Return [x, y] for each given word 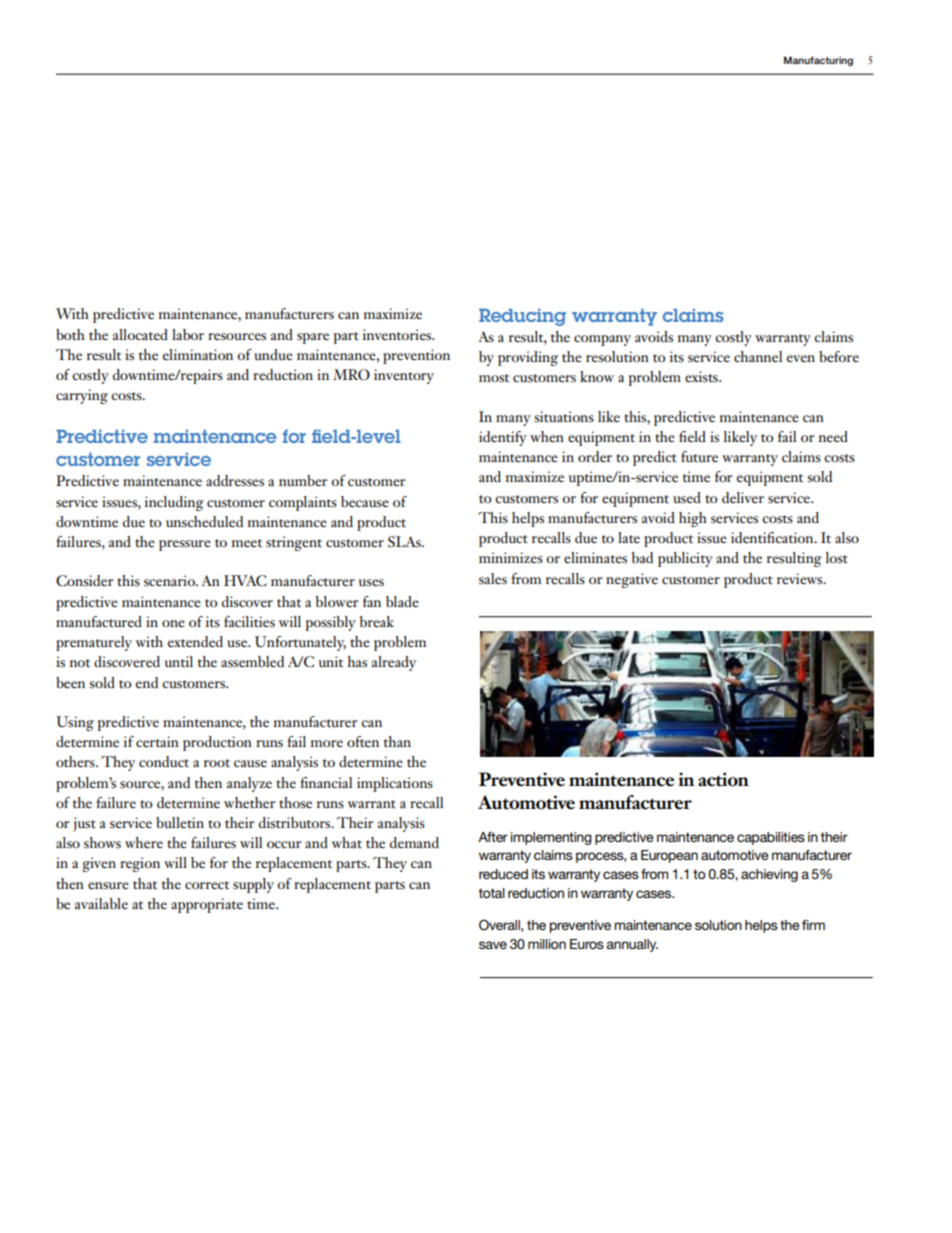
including [174, 503]
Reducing [522, 317]
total [491, 893]
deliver [743, 498]
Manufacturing [818, 61]
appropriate [207, 905]
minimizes [511, 558]
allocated [140, 334]
